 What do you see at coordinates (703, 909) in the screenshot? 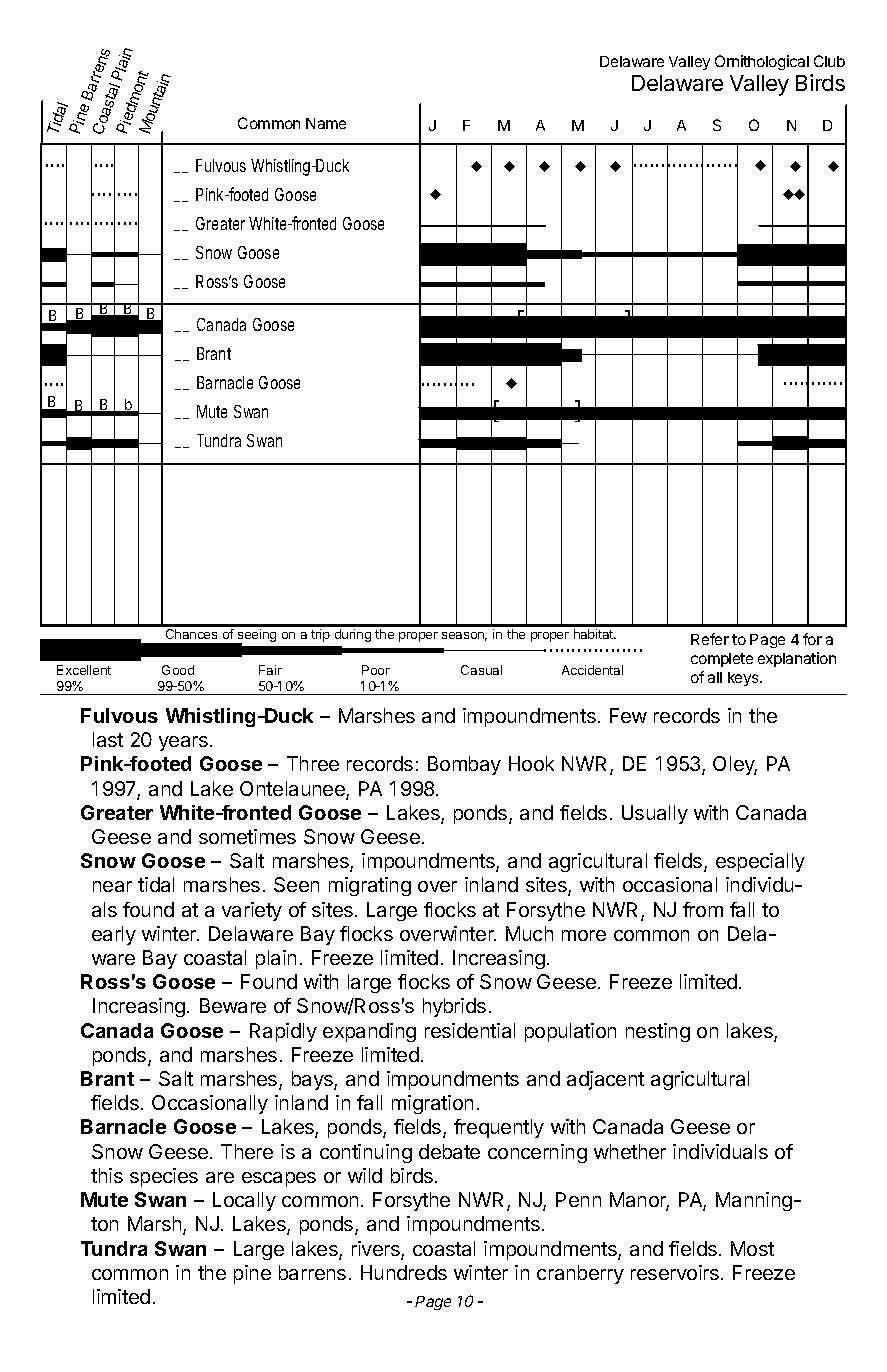
I see `from` at bounding box center [703, 909].
